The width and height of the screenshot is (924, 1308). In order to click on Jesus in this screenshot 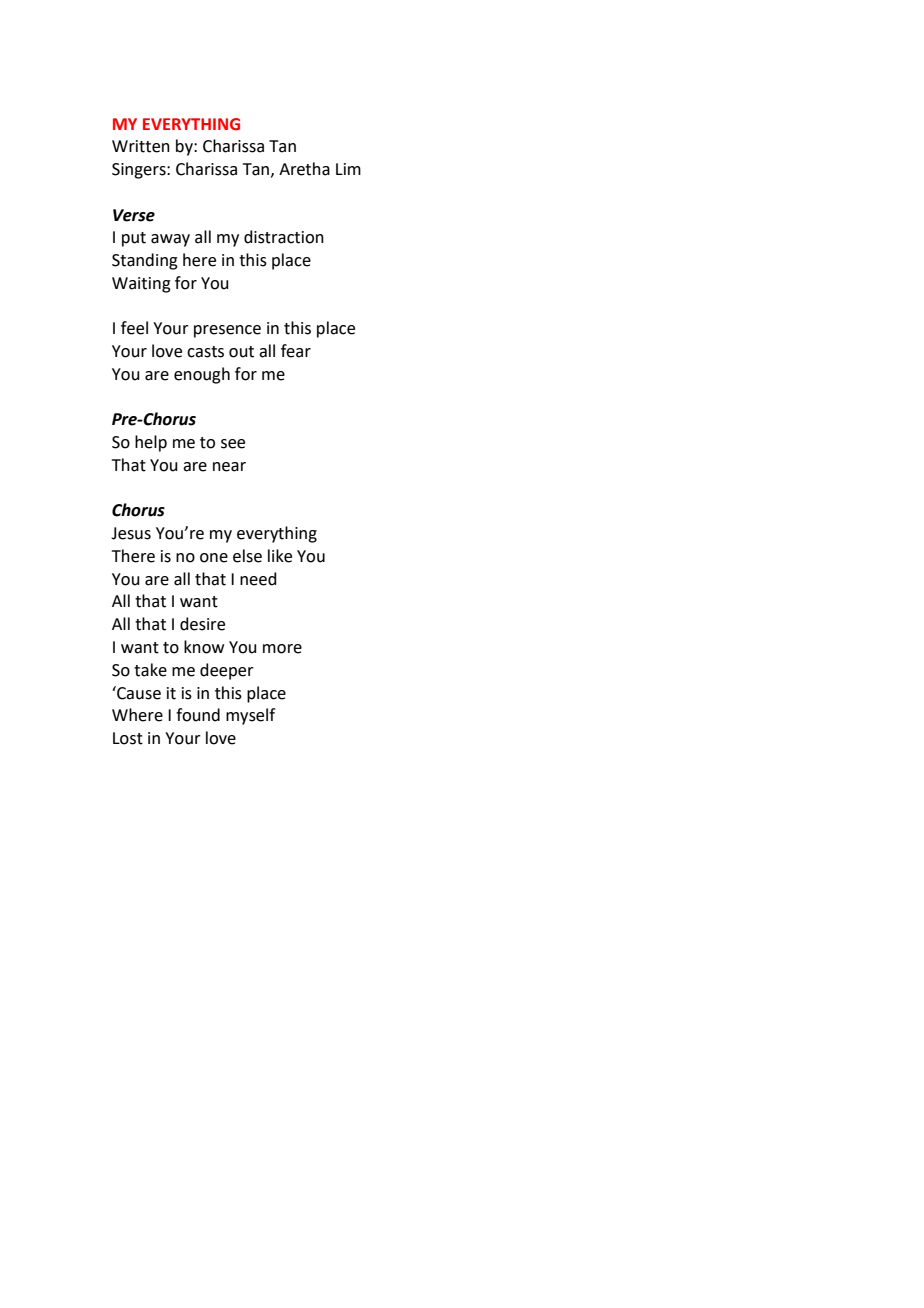, I will do `click(131, 533)`.
